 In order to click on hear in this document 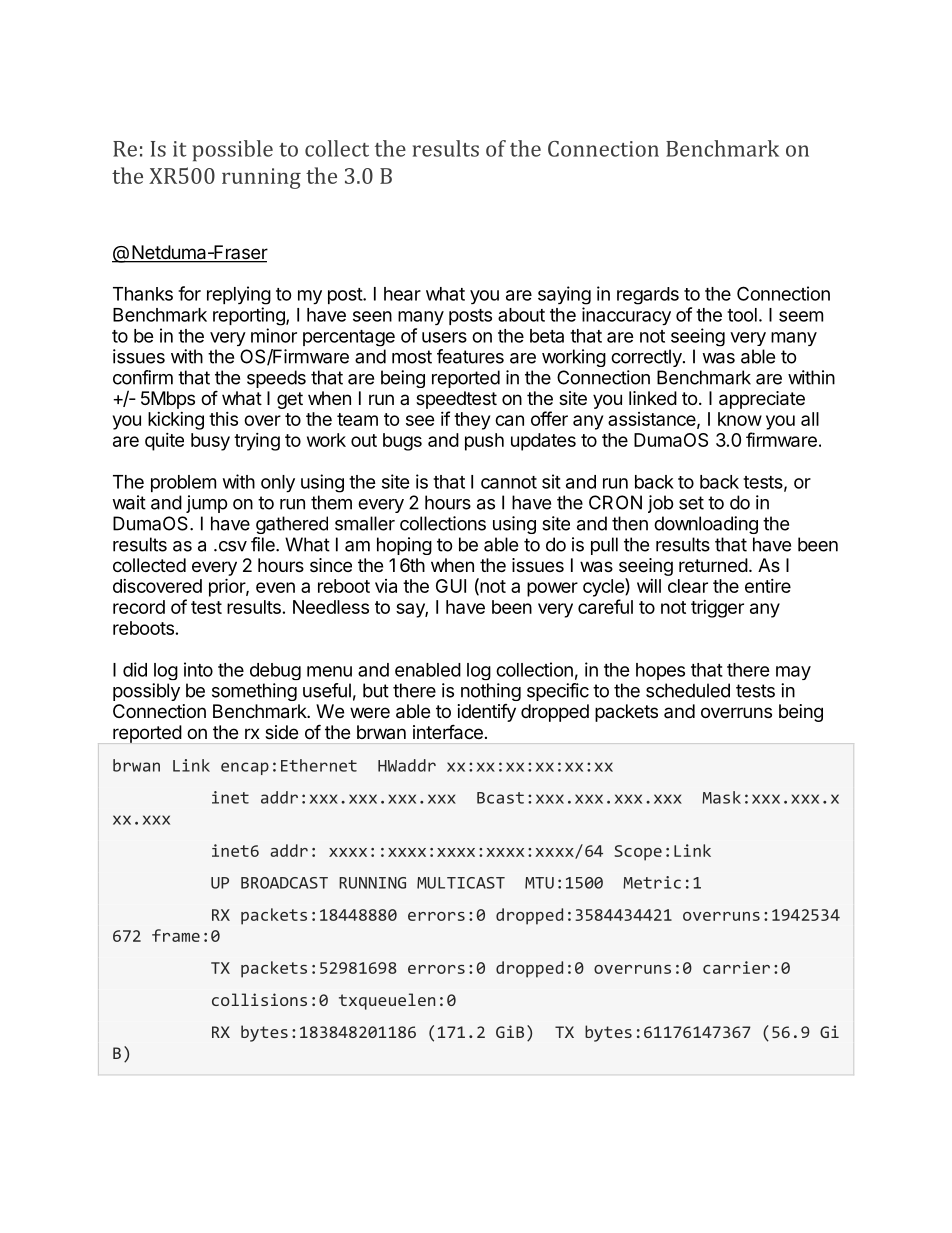, I will do `click(402, 294)`.
